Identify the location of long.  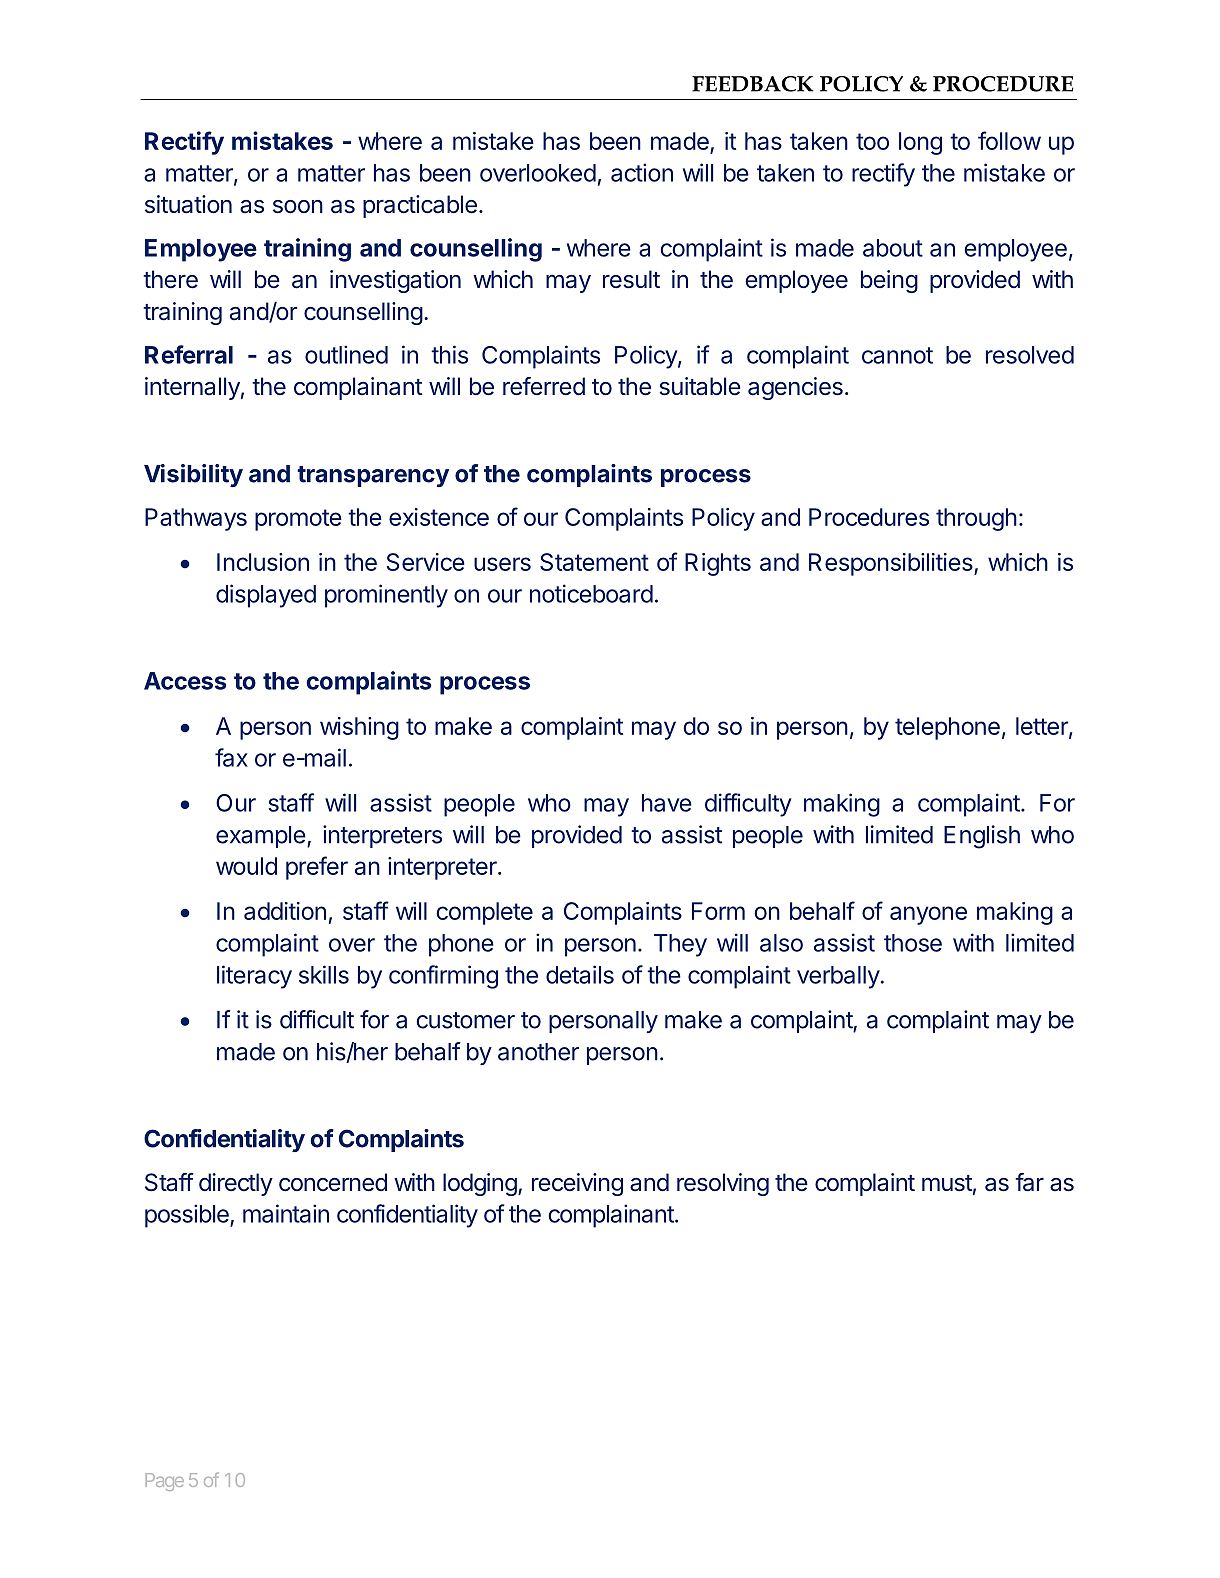
(920, 143).
